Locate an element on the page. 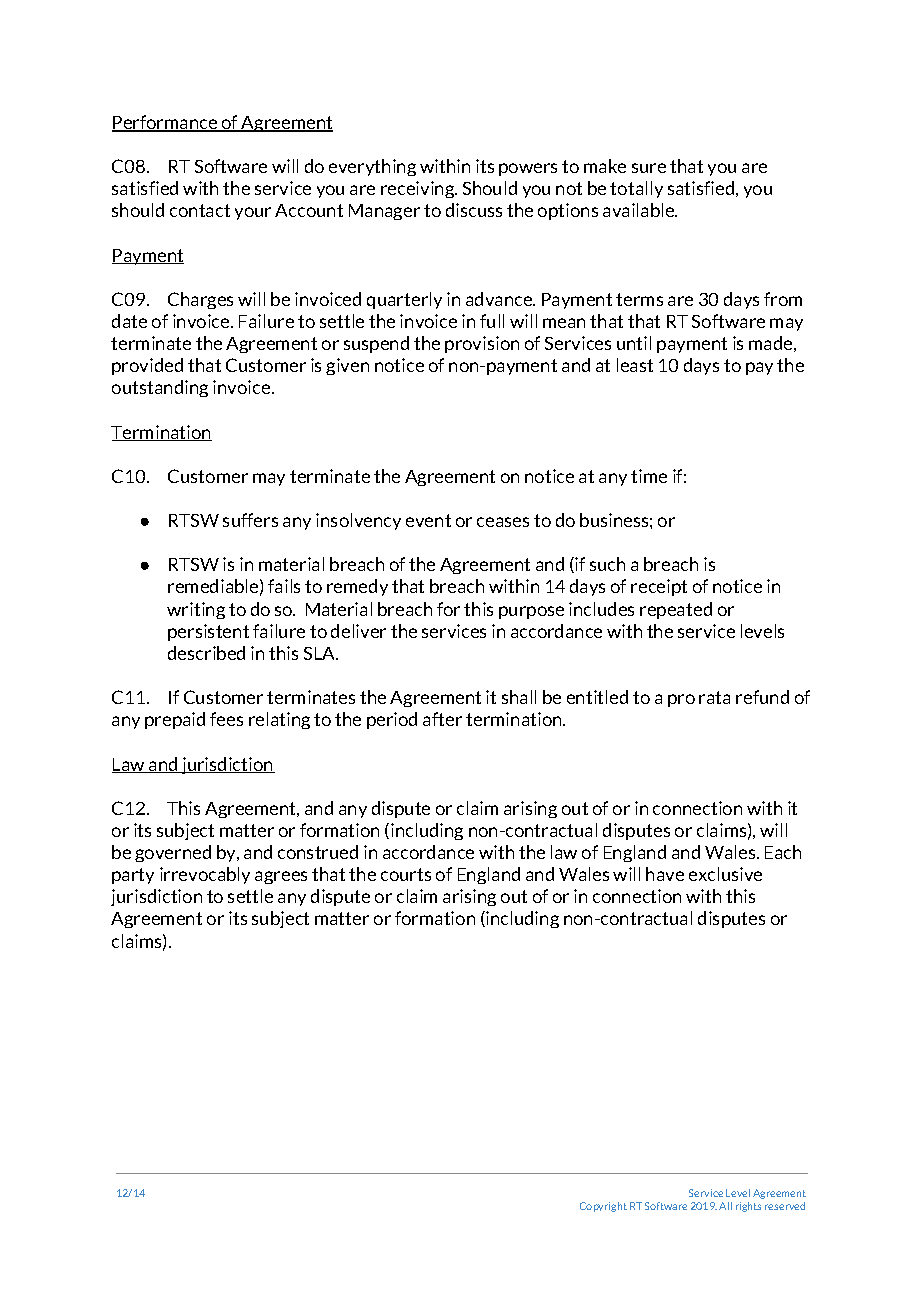 This image has width=924, height=1308. time is located at coordinates (649, 476).
